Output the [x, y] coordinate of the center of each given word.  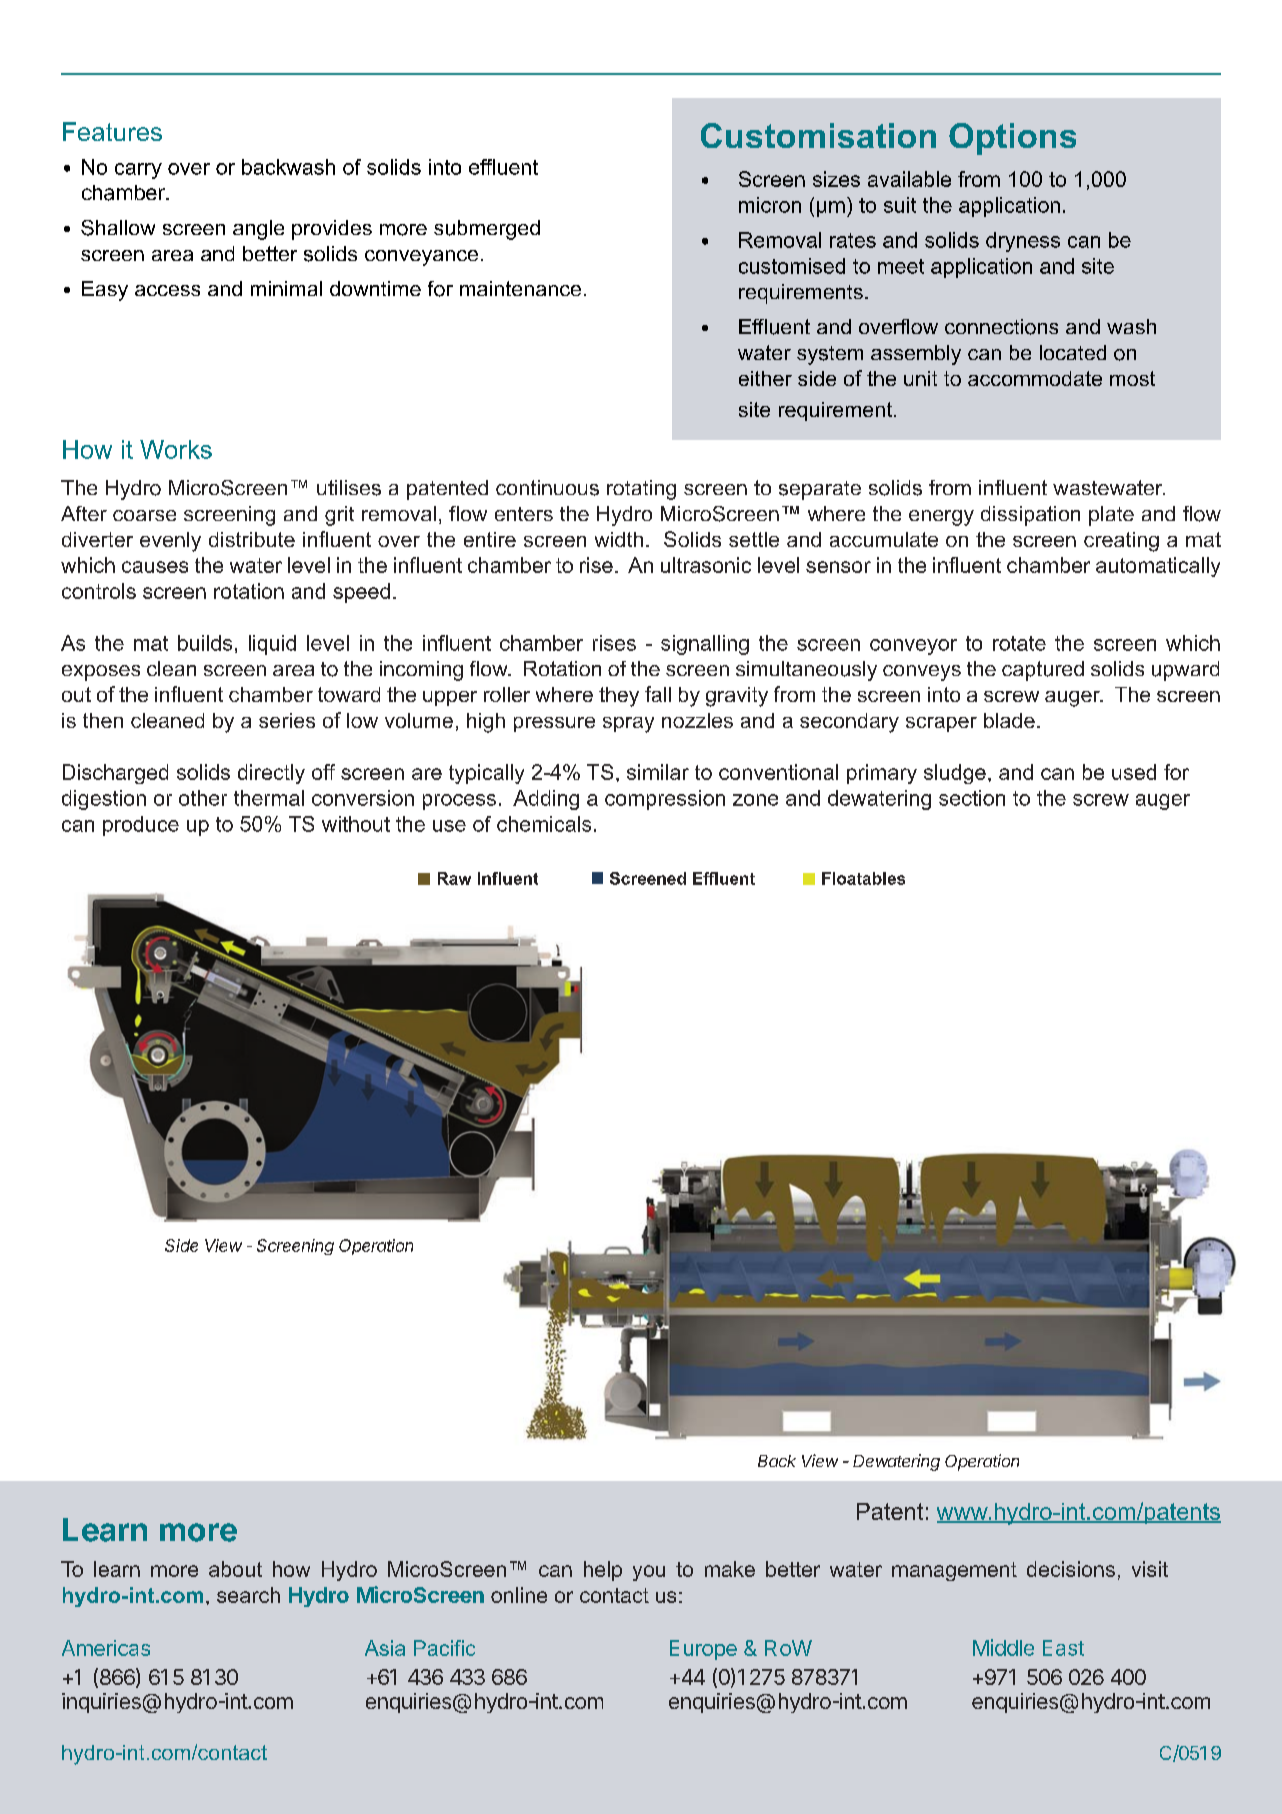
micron [770, 205]
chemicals [544, 824]
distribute [252, 539]
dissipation [1030, 516]
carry [138, 171]
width [619, 539]
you [649, 1573]
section [972, 798]
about [235, 1569]
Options [1012, 139]
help [603, 1571]
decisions [1071, 1569]
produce [141, 826]
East [1063, 1648]
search [248, 1595]
